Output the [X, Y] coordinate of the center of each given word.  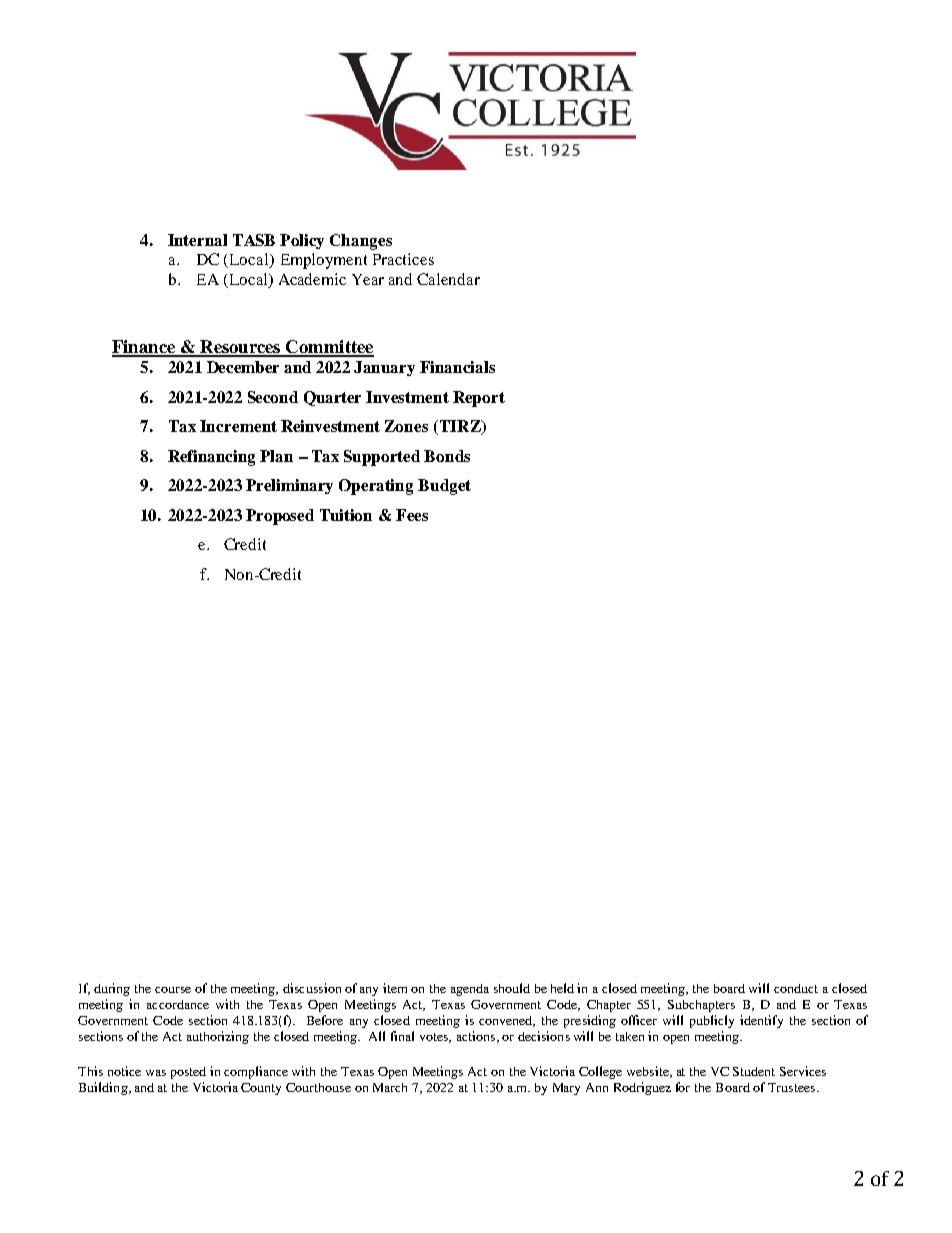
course [173, 990]
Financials [457, 367]
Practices [403, 259]
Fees [412, 515]
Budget [444, 487]
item [395, 988]
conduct [796, 988]
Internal [197, 240]
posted [188, 1073]
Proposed [280, 517]
